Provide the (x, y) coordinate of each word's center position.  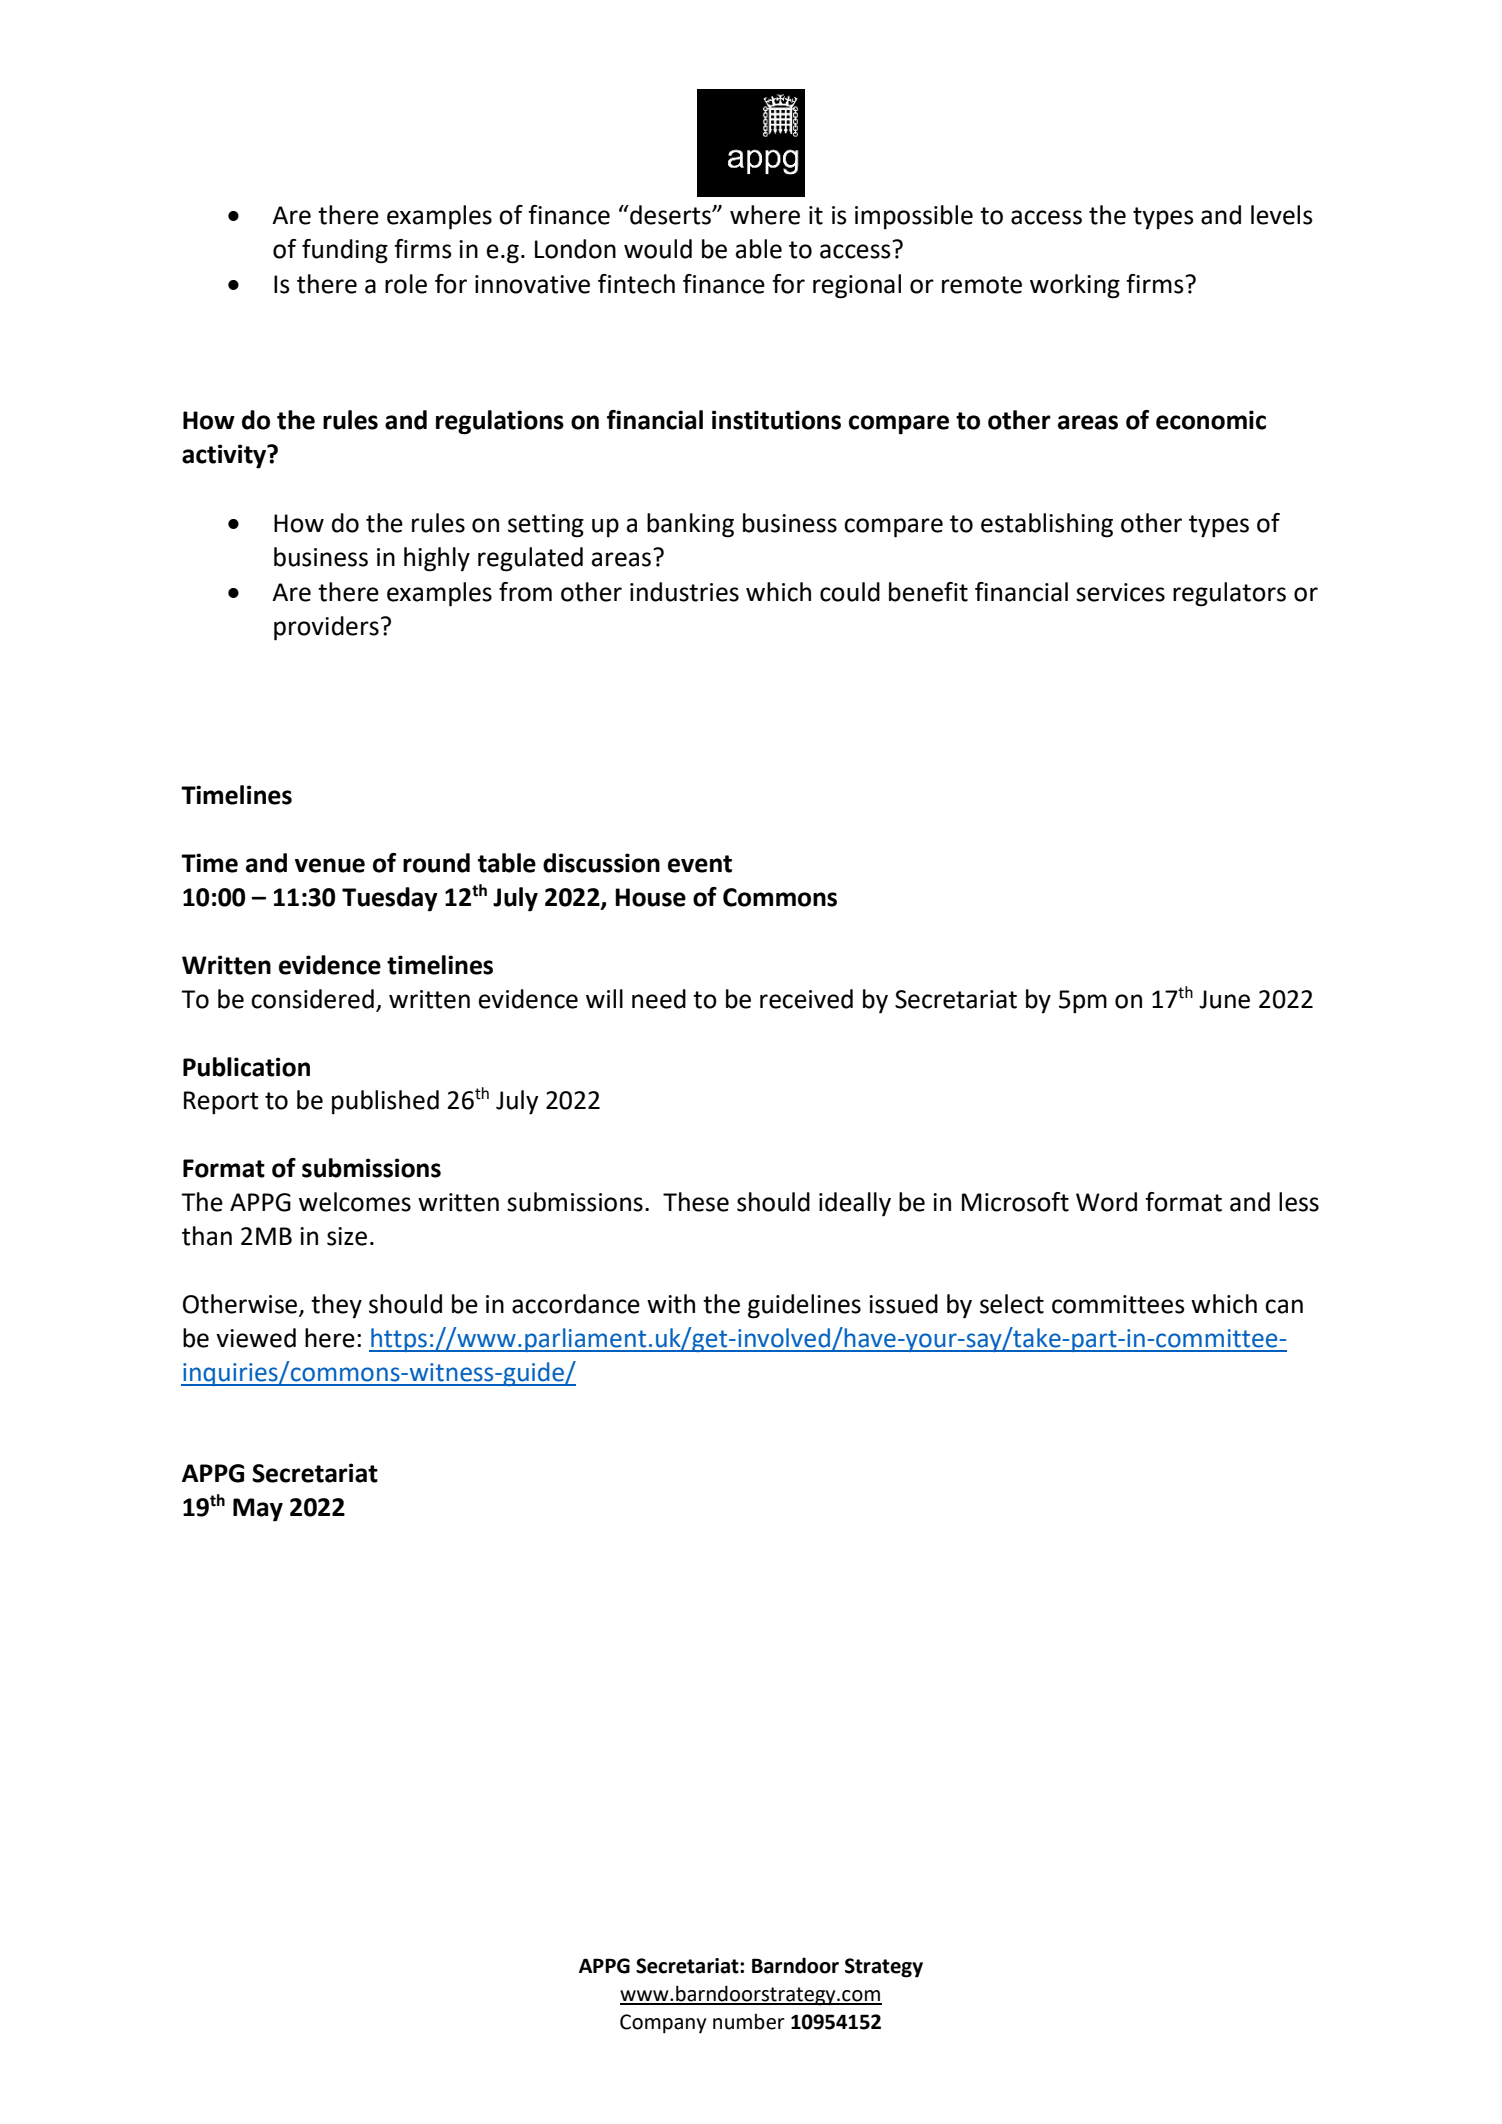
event (700, 864)
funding (345, 251)
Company (663, 2024)
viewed (256, 1338)
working (1075, 286)
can (1284, 1306)
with (671, 1304)
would (658, 249)
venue (330, 865)
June (1224, 999)
